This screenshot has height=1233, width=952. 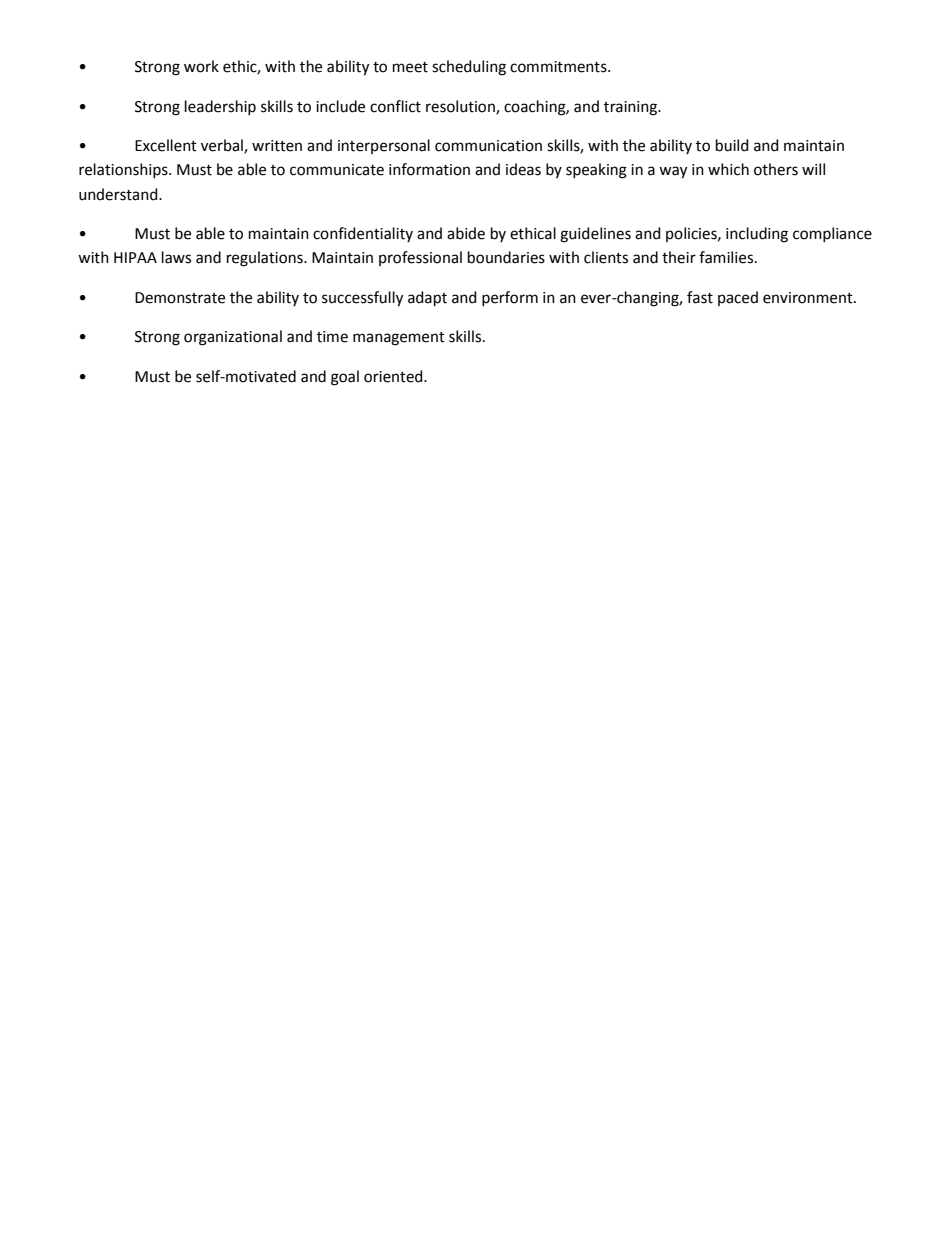 I want to click on build, so click(x=732, y=145).
